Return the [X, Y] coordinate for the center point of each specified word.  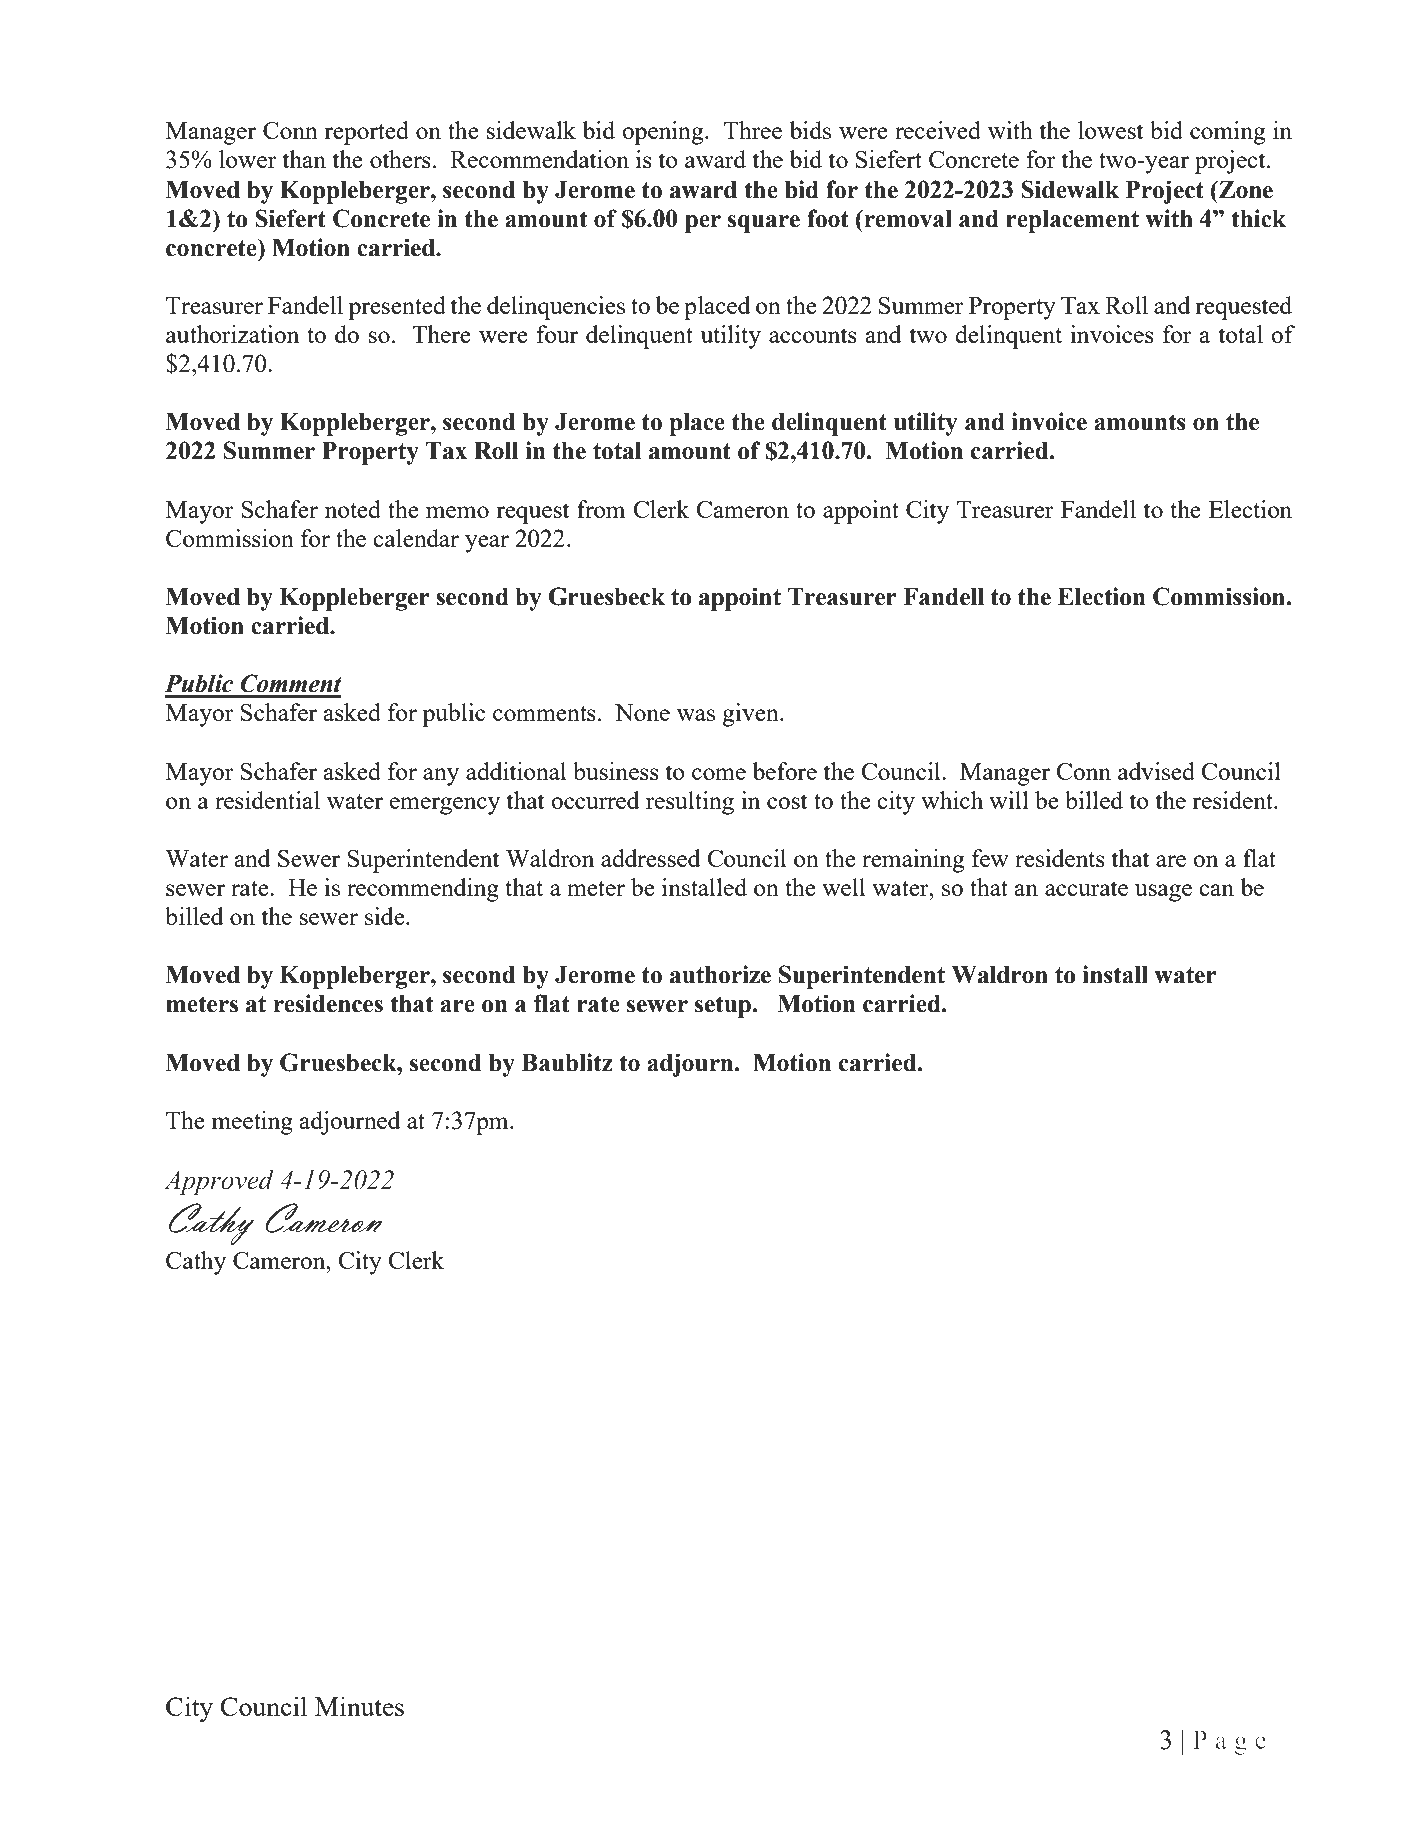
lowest [1110, 130]
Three [753, 130]
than [304, 159]
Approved [219, 1182]
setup [723, 1007]
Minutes [359, 1706]
